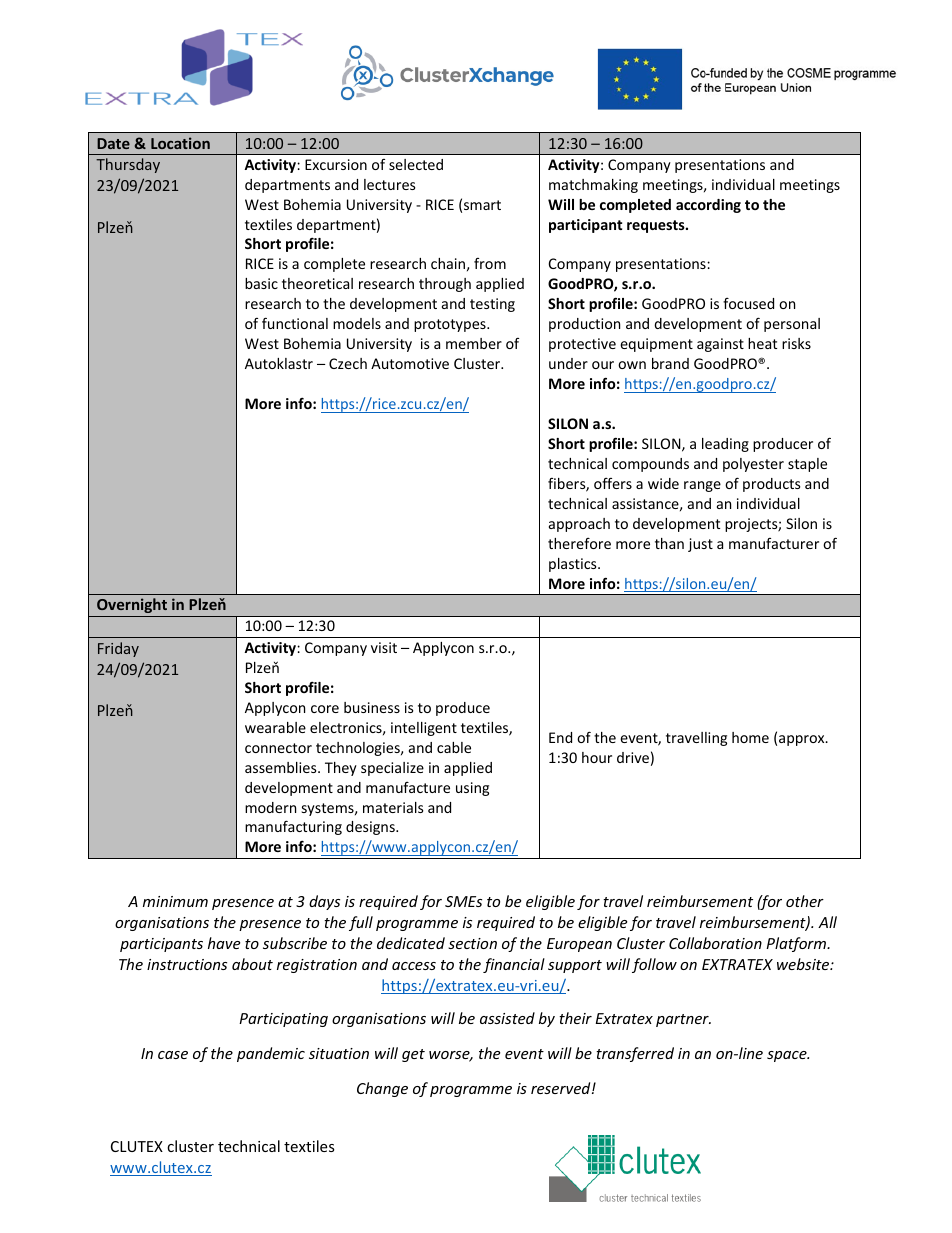  Describe the element at coordinates (708, 206) in the screenshot. I see `according` at that location.
